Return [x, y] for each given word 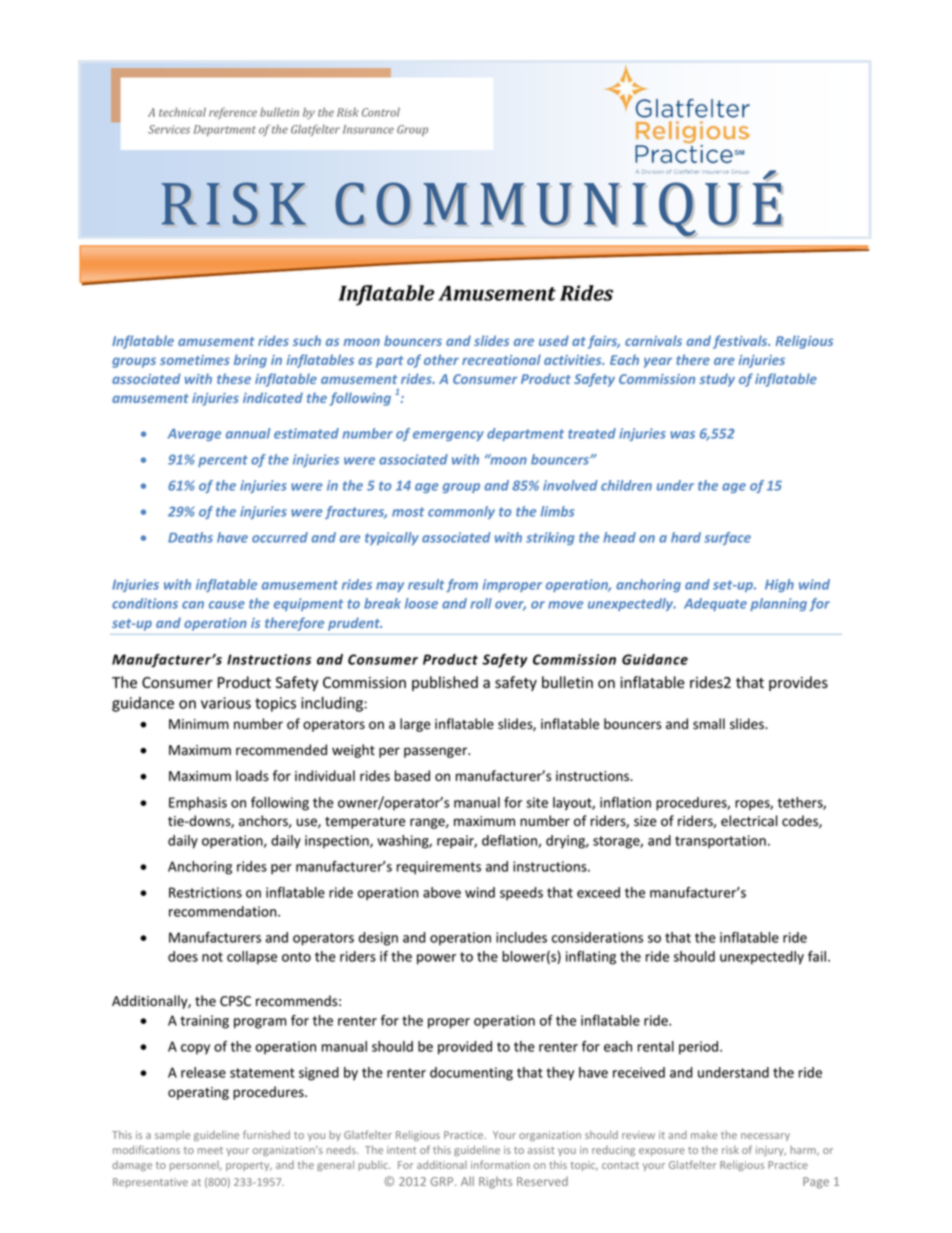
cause [227, 605]
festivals [741, 342]
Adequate [715, 604]
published [445, 683]
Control [381, 112]
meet [210, 1150]
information [500, 1164]
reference [233, 113]
